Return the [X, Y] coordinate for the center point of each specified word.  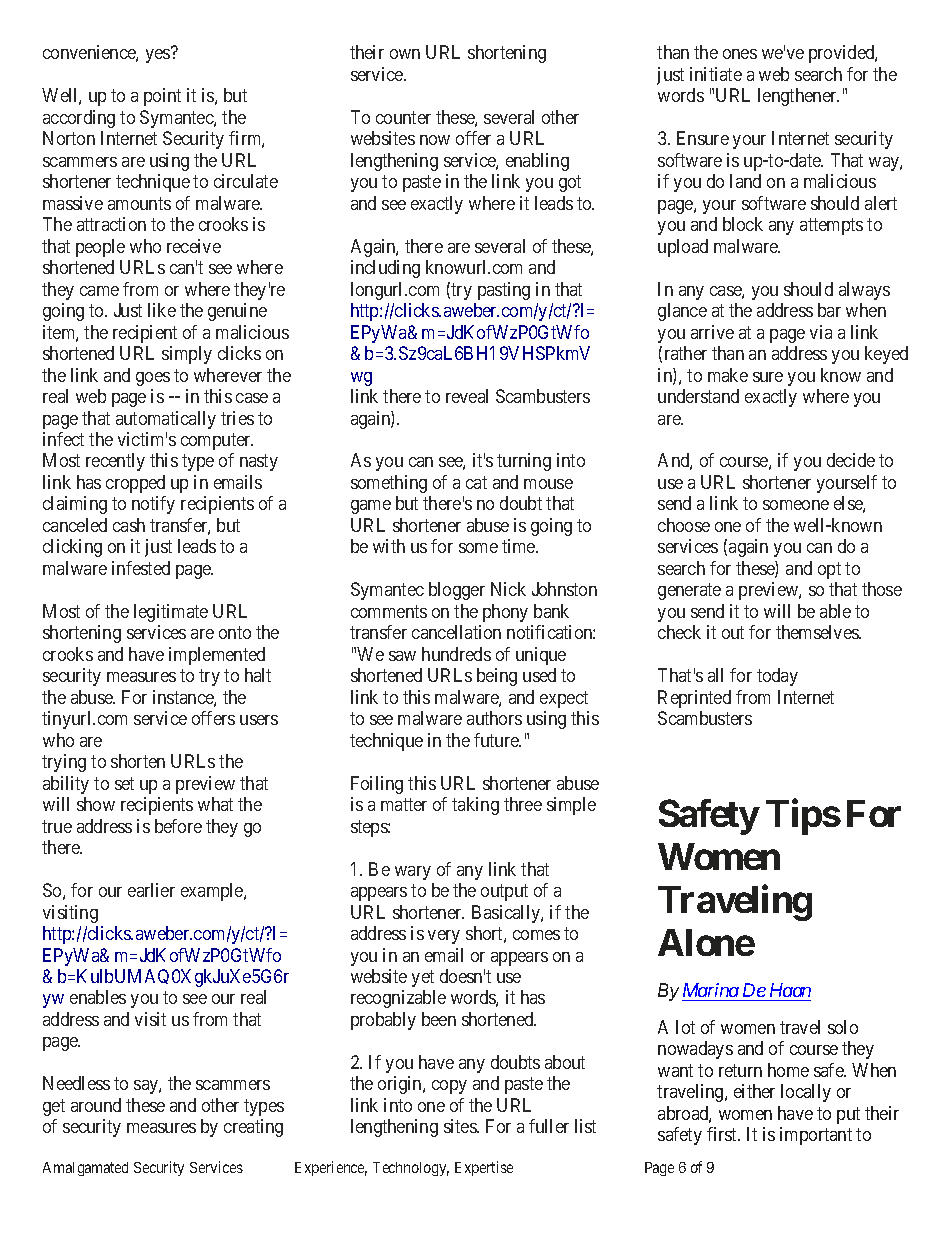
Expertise [484, 1168]
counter [403, 117]
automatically [166, 420]
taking [475, 806]
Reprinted [694, 699]
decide [851, 460]
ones [740, 54]
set [124, 783]
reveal [467, 396]
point [162, 97]
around [96, 1105]
